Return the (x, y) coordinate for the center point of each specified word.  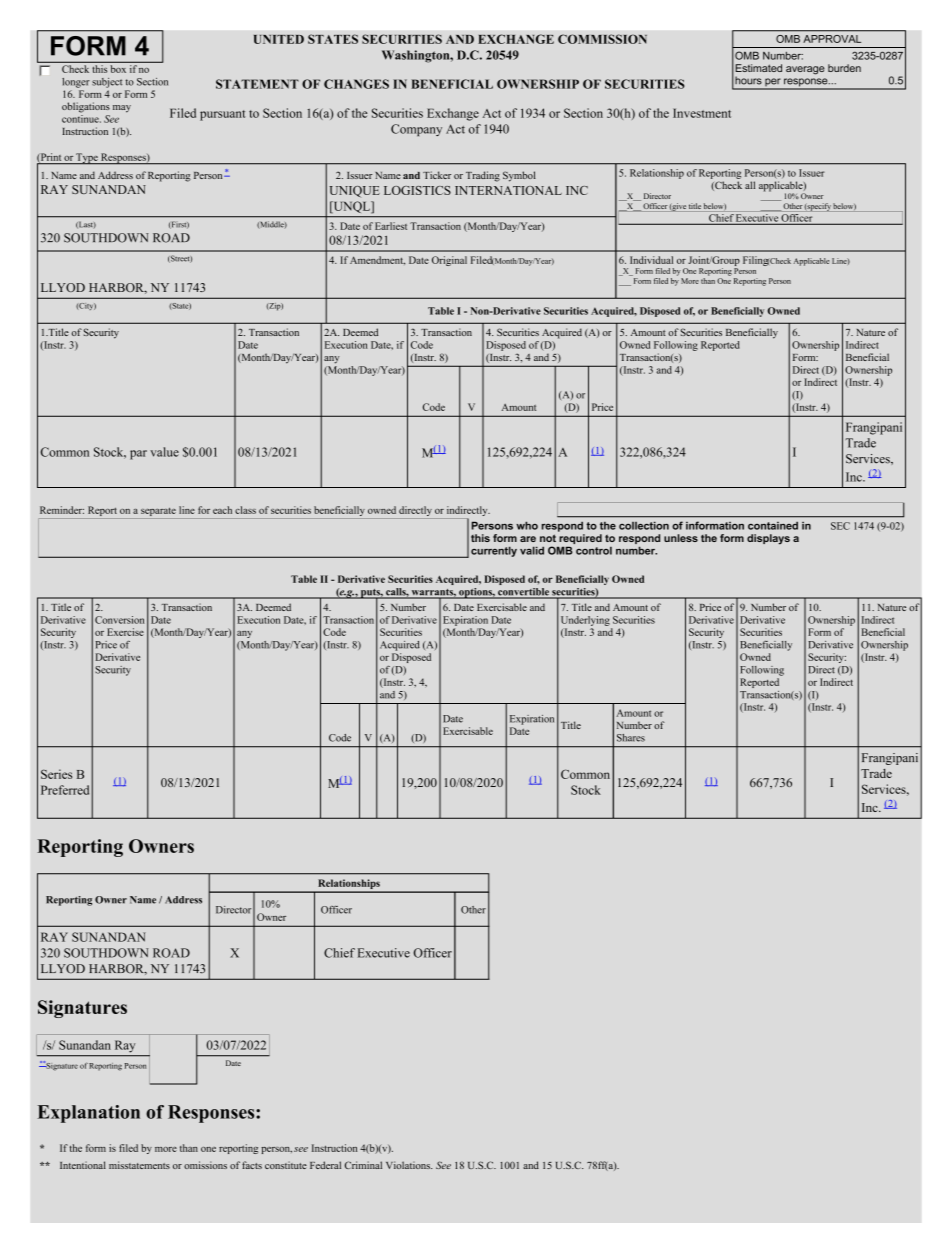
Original (449, 261)
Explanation (88, 1114)
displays (768, 539)
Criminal (363, 1165)
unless (681, 538)
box (118, 69)
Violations (409, 1165)
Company (416, 130)
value (164, 452)
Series (56, 774)
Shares (631, 738)
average (805, 70)
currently (494, 551)
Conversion (119, 620)
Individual (651, 260)
